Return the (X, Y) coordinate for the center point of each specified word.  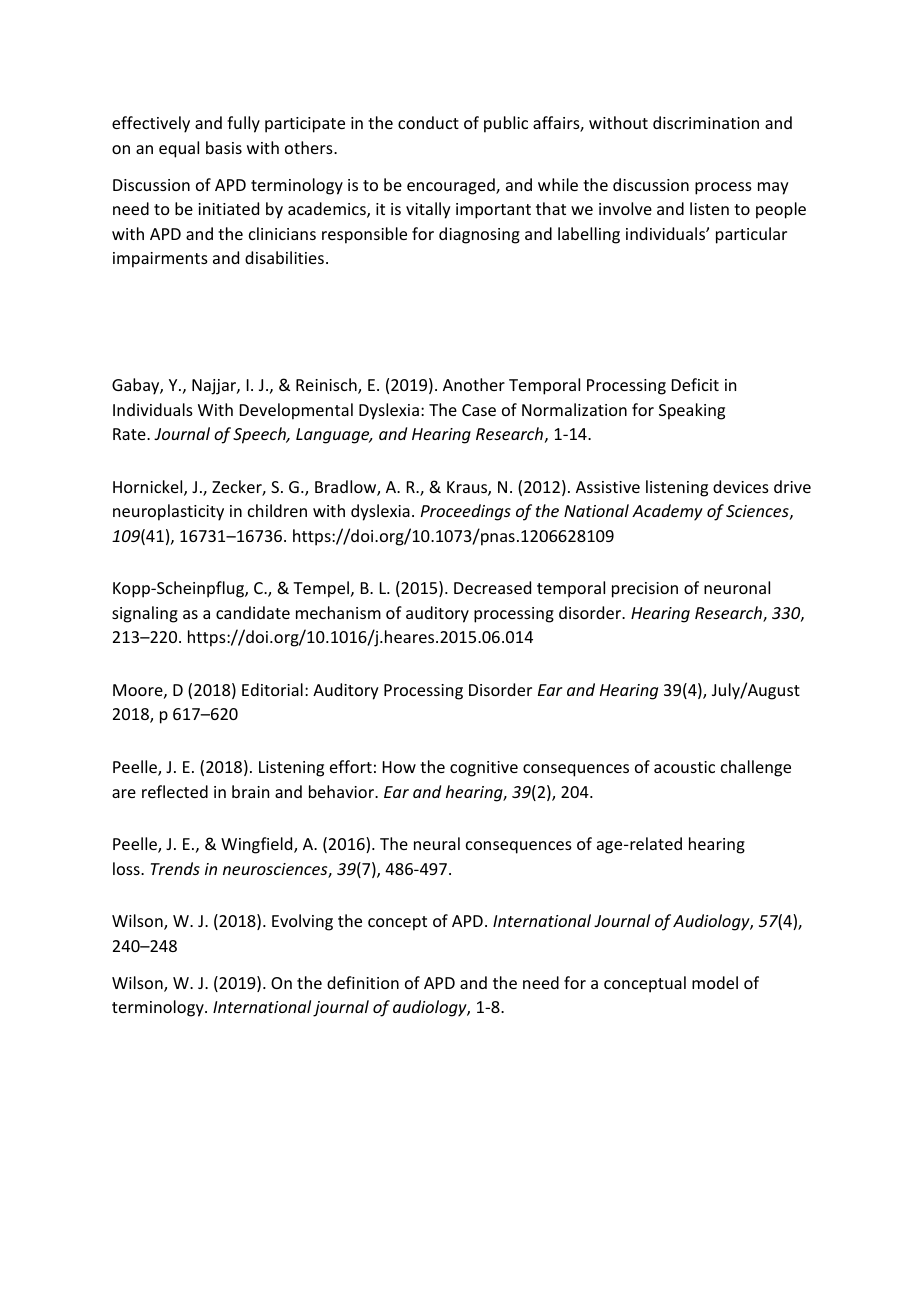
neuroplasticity (168, 512)
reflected (175, 791)
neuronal (737, 587)
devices (741, 486)
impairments (160, 260)
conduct (428, 122)
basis (224, 147)
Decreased (492, 587)
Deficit (695, 384)
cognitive (484, 769)
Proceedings (466, 512)
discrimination (706, 122)
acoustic (684, 767)
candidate (253, 612)
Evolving (302, 922)
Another (474, 384)
